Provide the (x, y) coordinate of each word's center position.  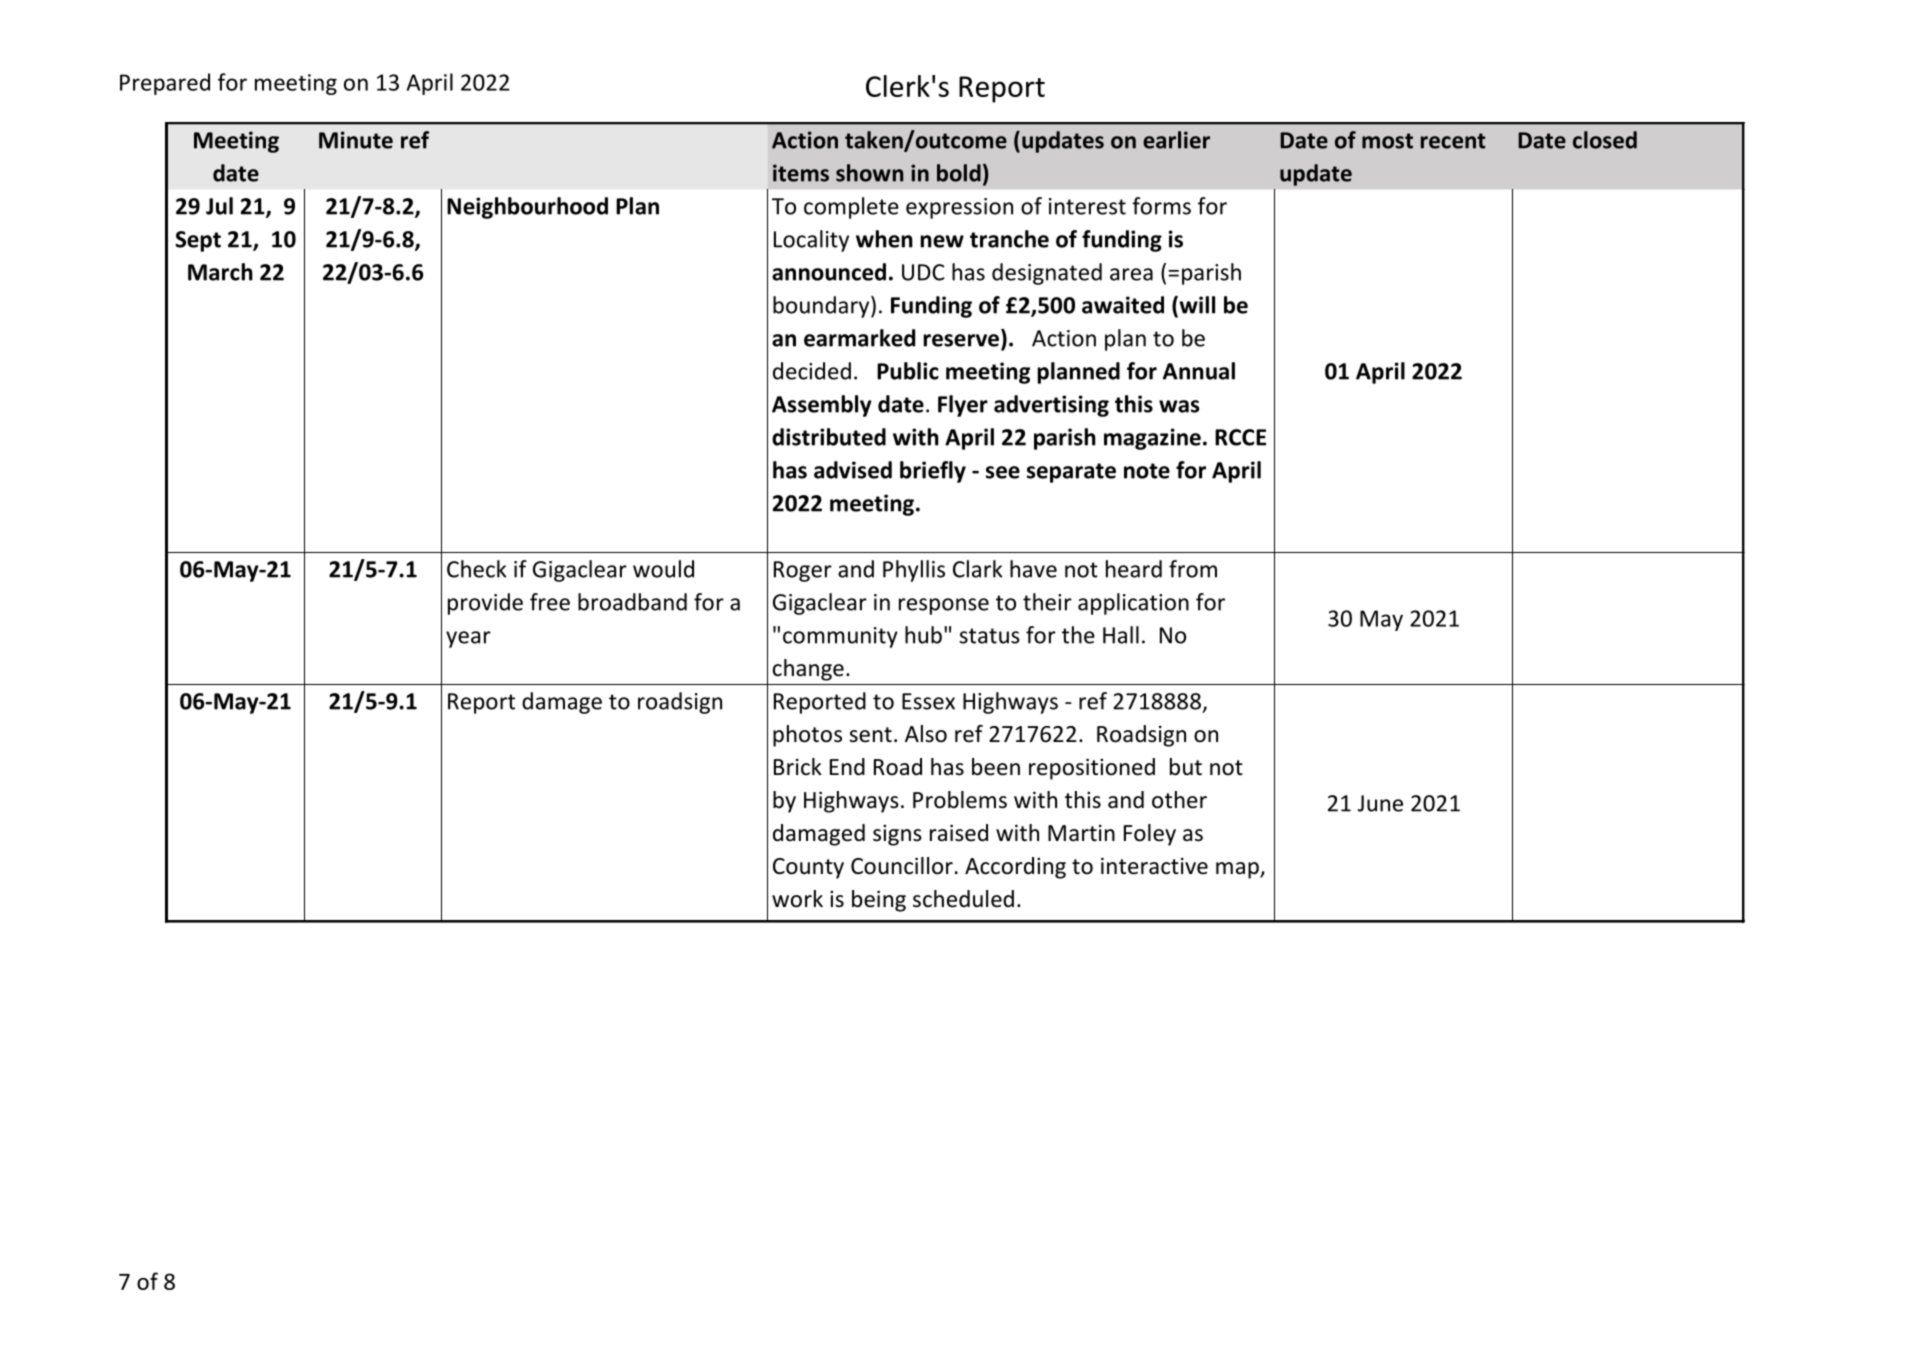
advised (853, 470)
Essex (928, 701)
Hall (1121, 635)
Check (477, 569)
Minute (356, 140)
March (220, 272)
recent (1453, 141)
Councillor (902, 866)
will (1196, 306)
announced (829, 272)
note (1147, 471)
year (468, 639)
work (797, 899)
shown (869, 173)
